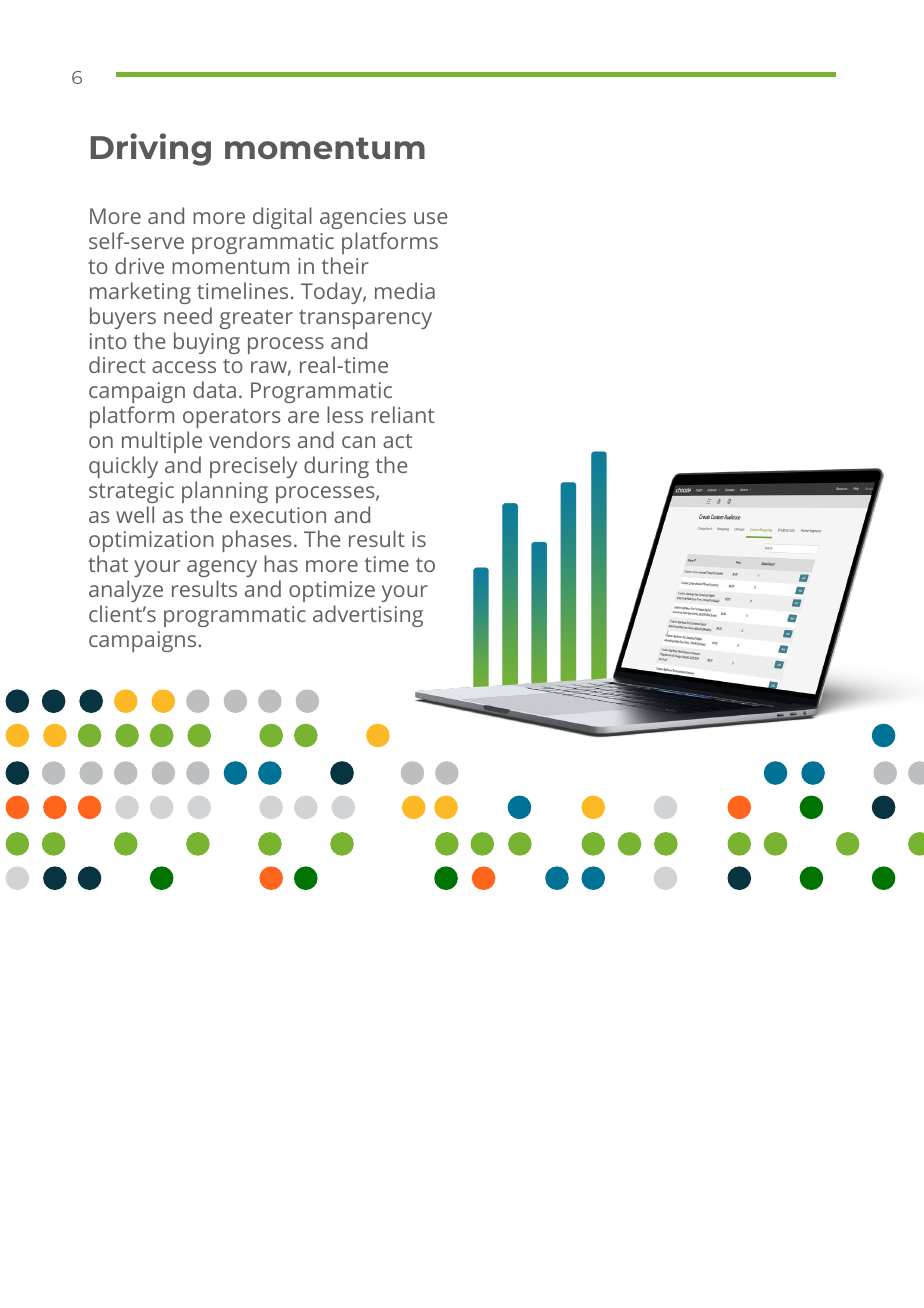 The image size is (924, 1308). I want to click on reliant, so click(403, 414).
